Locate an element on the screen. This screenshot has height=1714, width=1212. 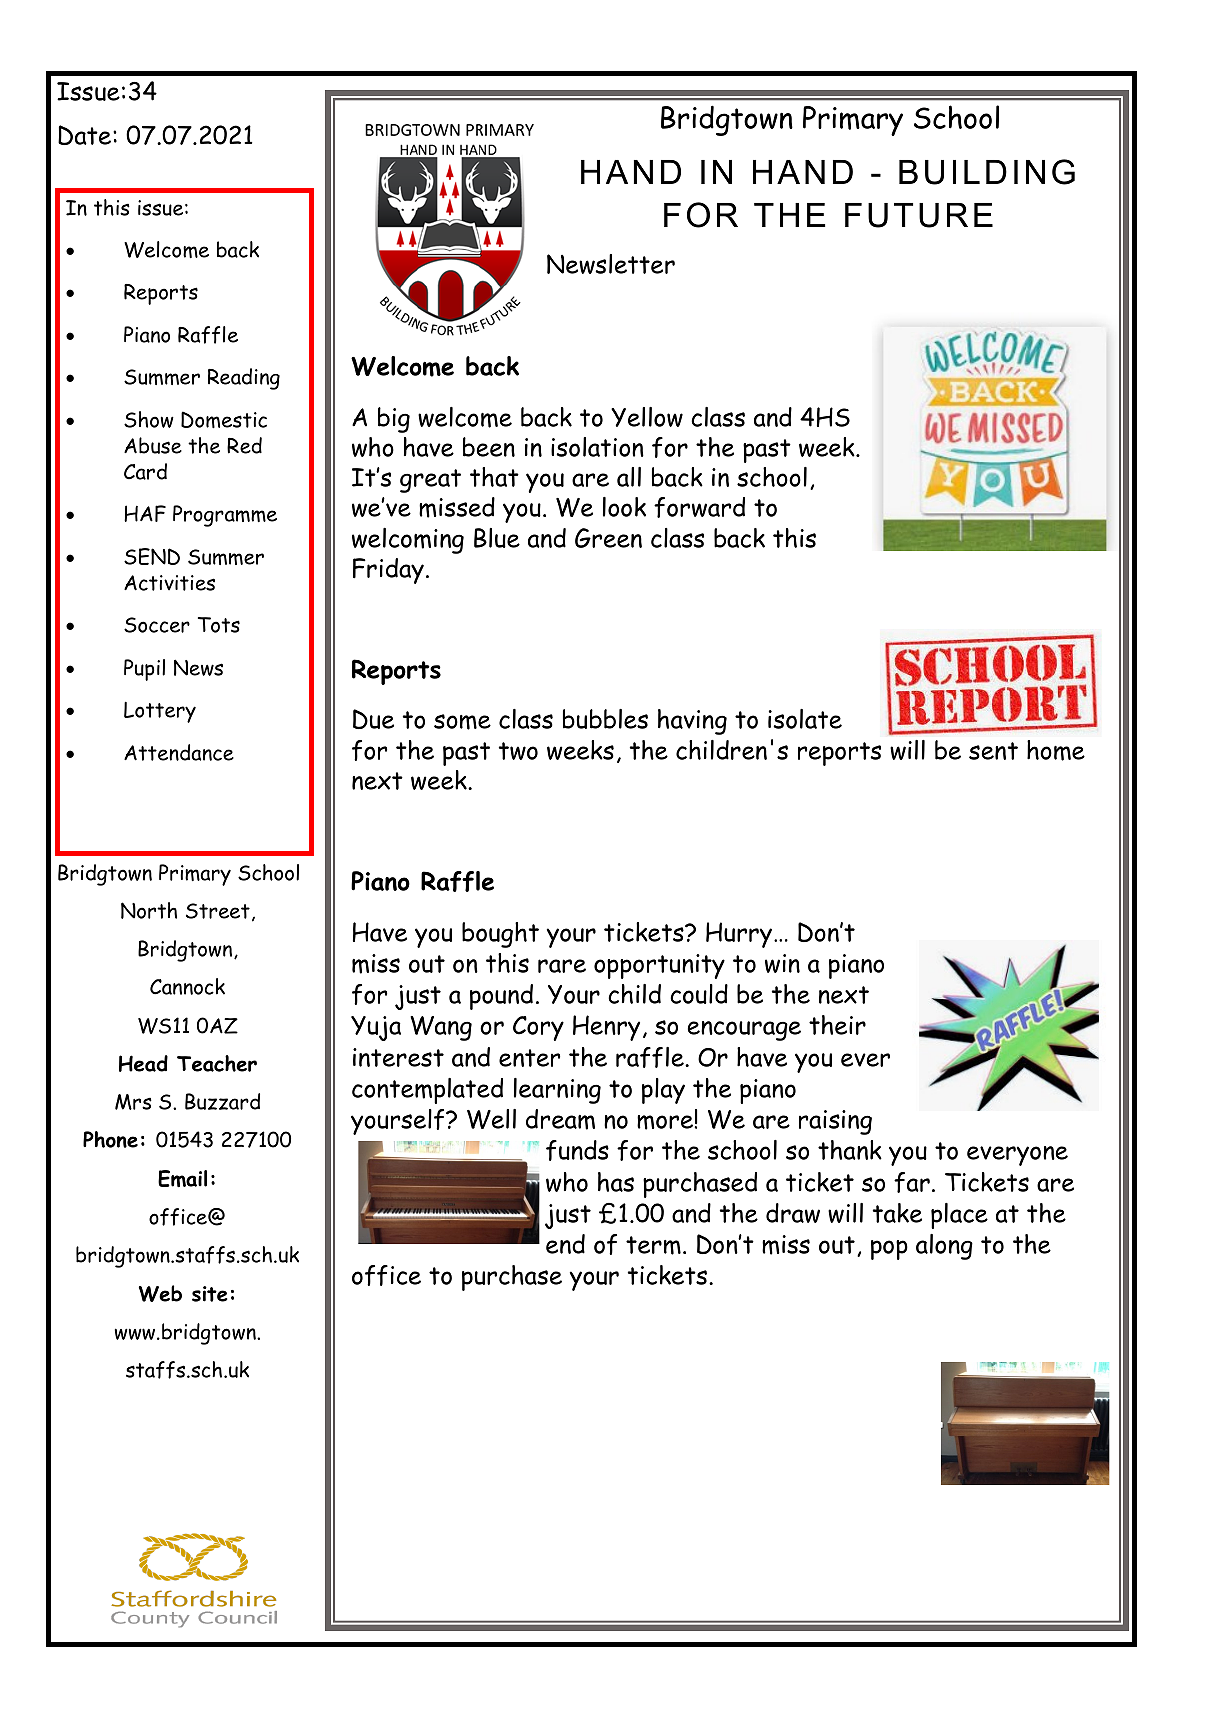
Date is located at coordinates (86, 135).
